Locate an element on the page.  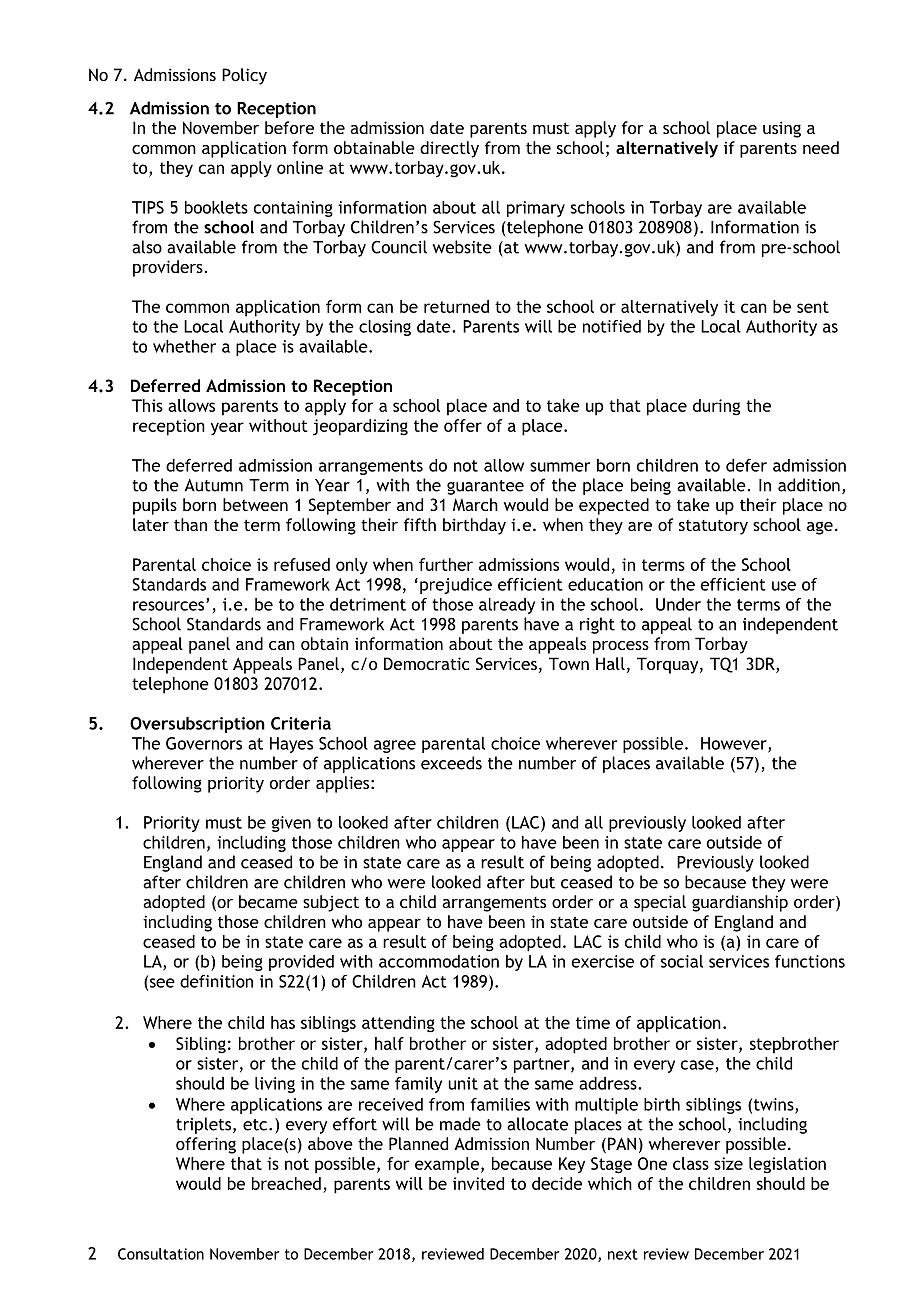
resources is located at coordinates (170, 606).
